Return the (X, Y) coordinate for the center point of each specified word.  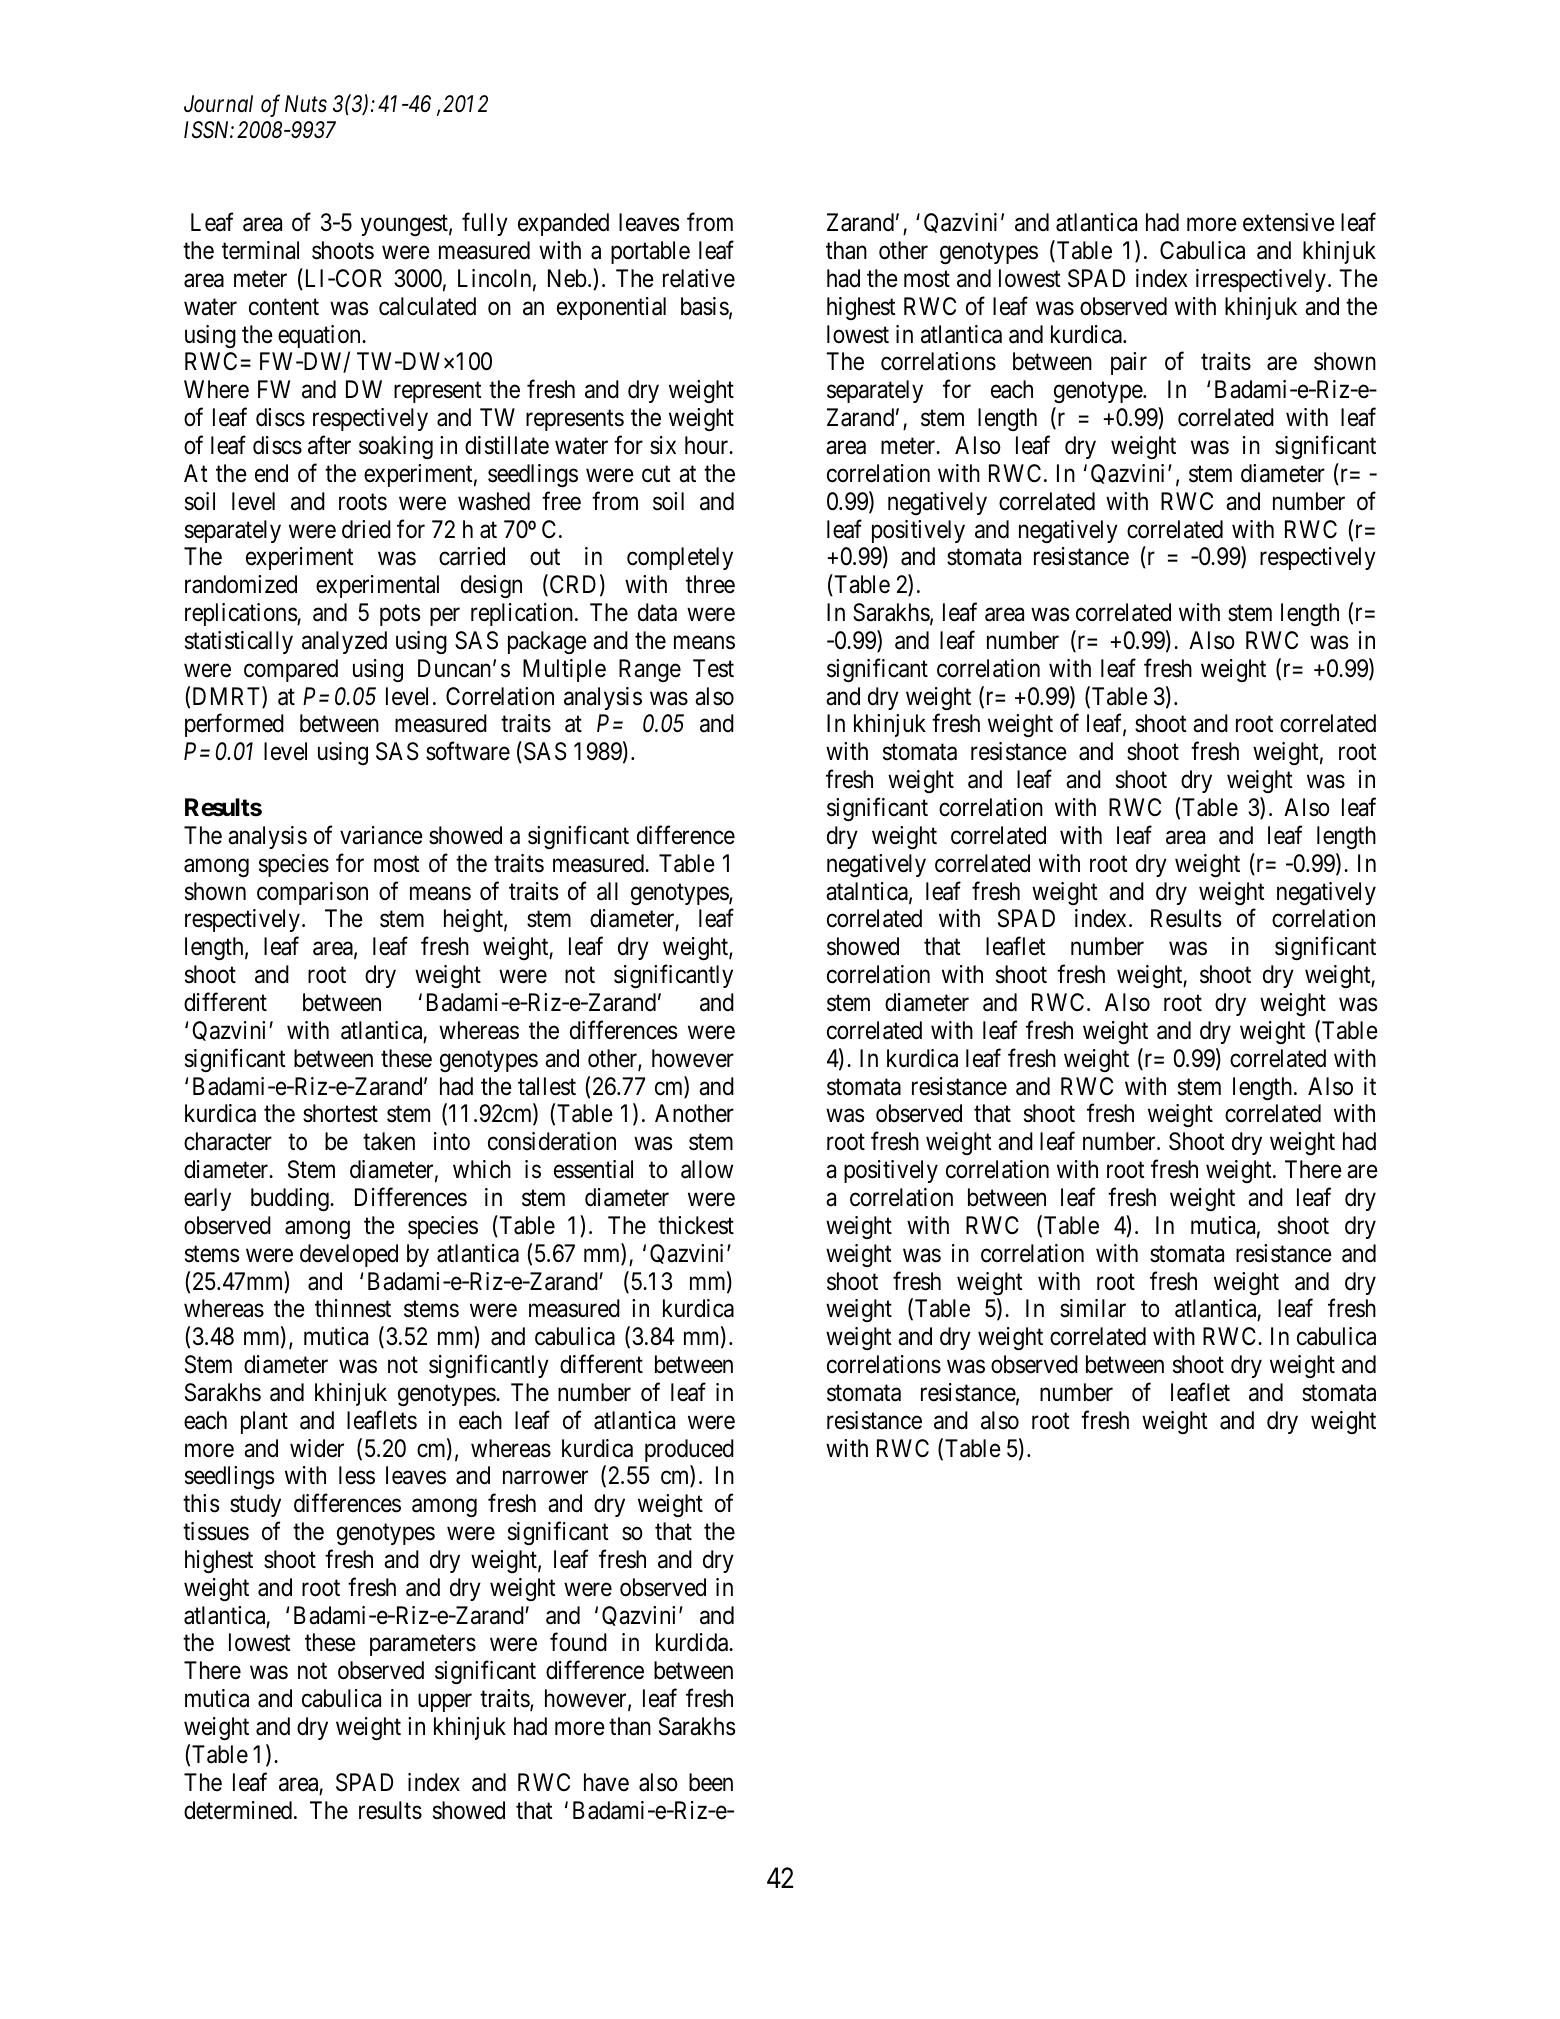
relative (699, 278)
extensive (1289, 222)
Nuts (306, 104)
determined (239, 1810)
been (711, 1782)
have (606, 1782)
